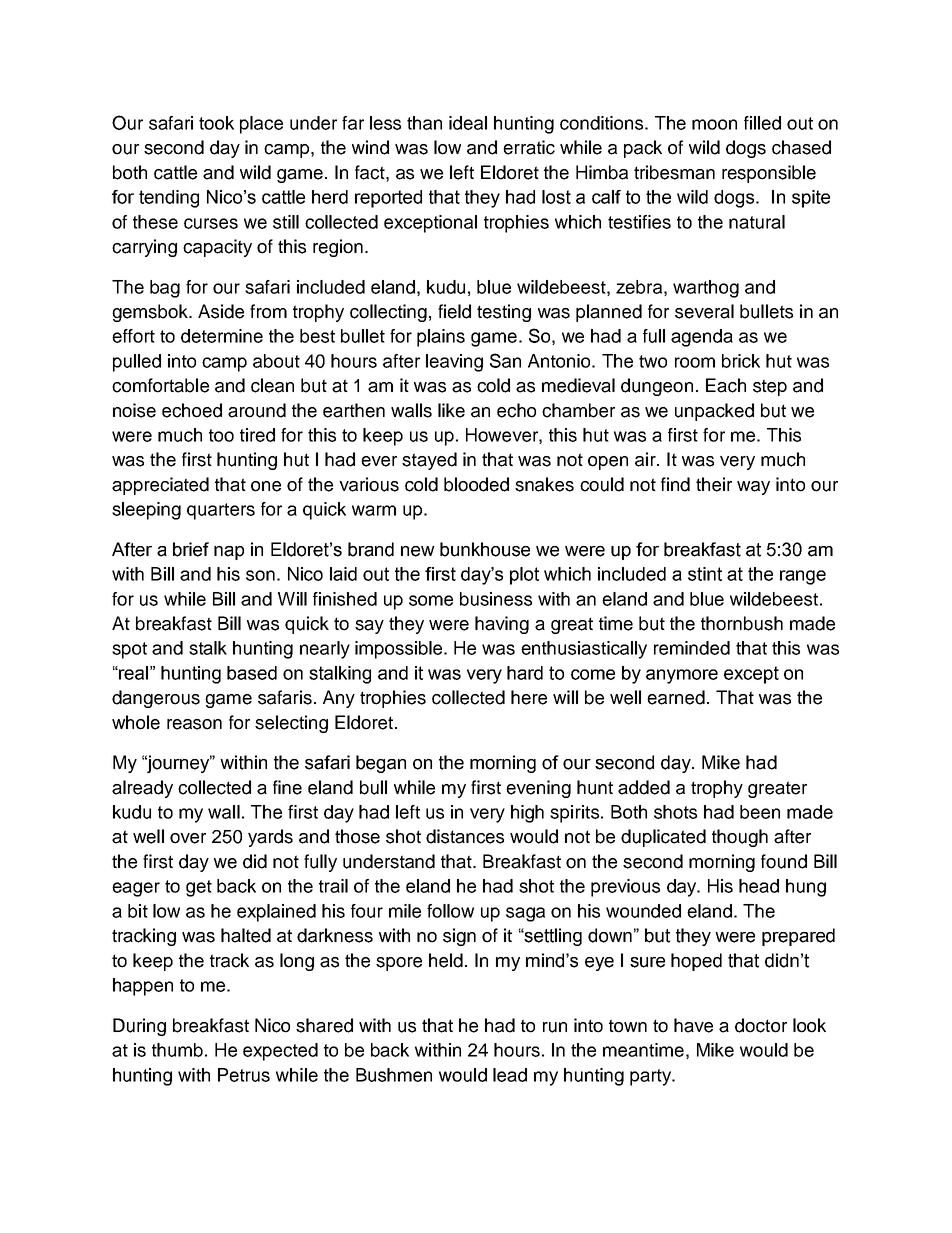  What do you see at coordinates (714, 124) in the document?
I see `moon` at bounding box center [714, 124].
